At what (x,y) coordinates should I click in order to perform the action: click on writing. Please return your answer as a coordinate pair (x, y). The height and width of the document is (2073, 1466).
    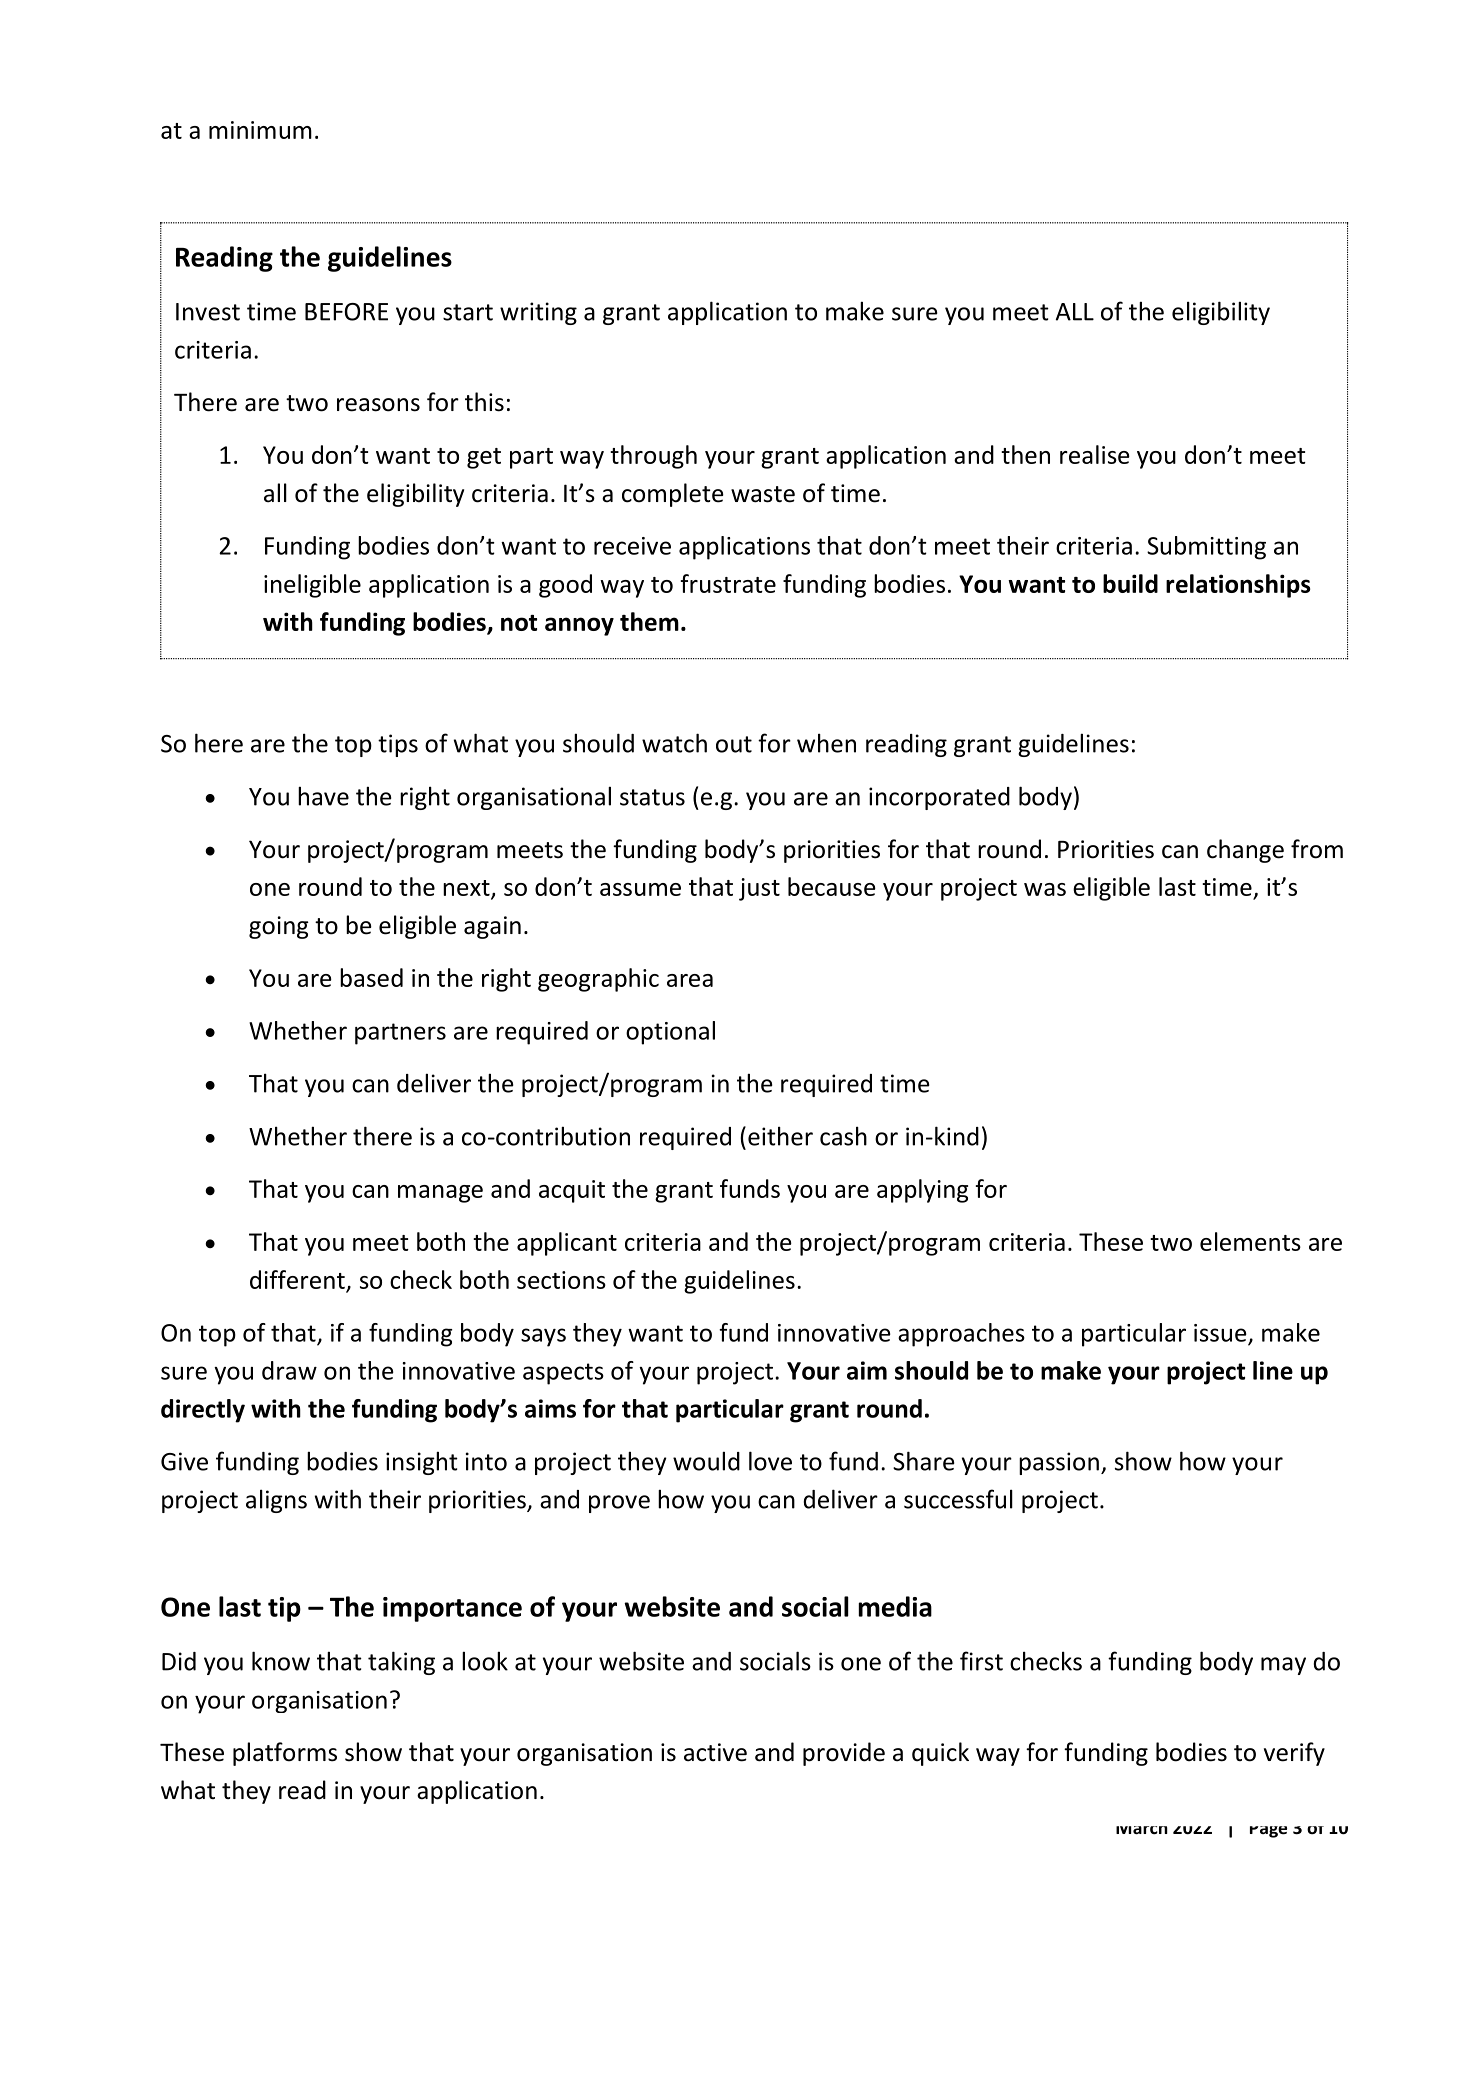
    Looking at the image, I should click on (538, 313).
